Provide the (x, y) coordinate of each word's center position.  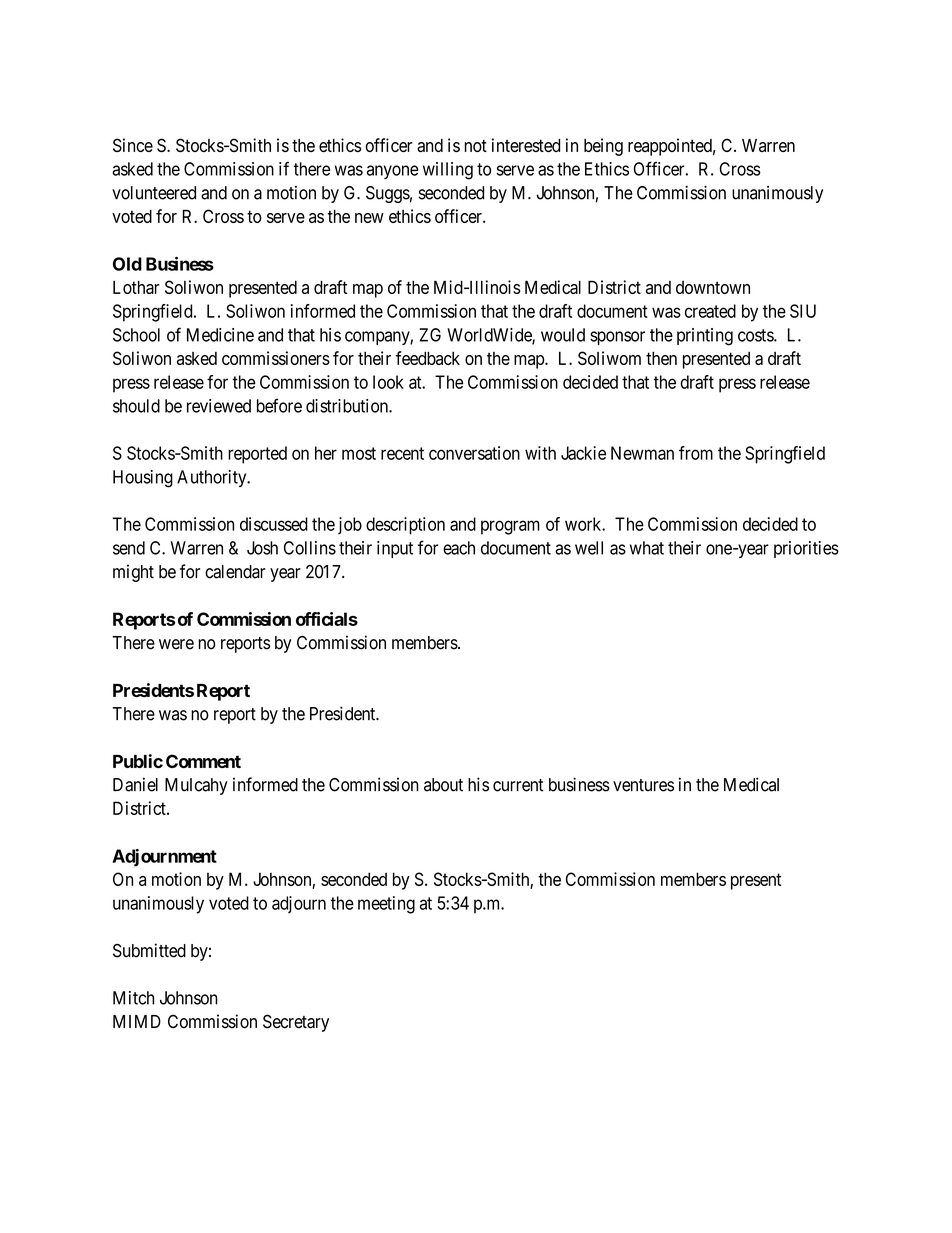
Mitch (133, 998)
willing (448, 171)
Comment (203, 761)
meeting (386, 905)
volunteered (154, 193)
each (459, 548)
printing (705, 337)
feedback (428, 358)
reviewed (219, 406)
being (603, 147)
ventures (643, 785)
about (443, 785)
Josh (262, 548)
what (647, 548)
